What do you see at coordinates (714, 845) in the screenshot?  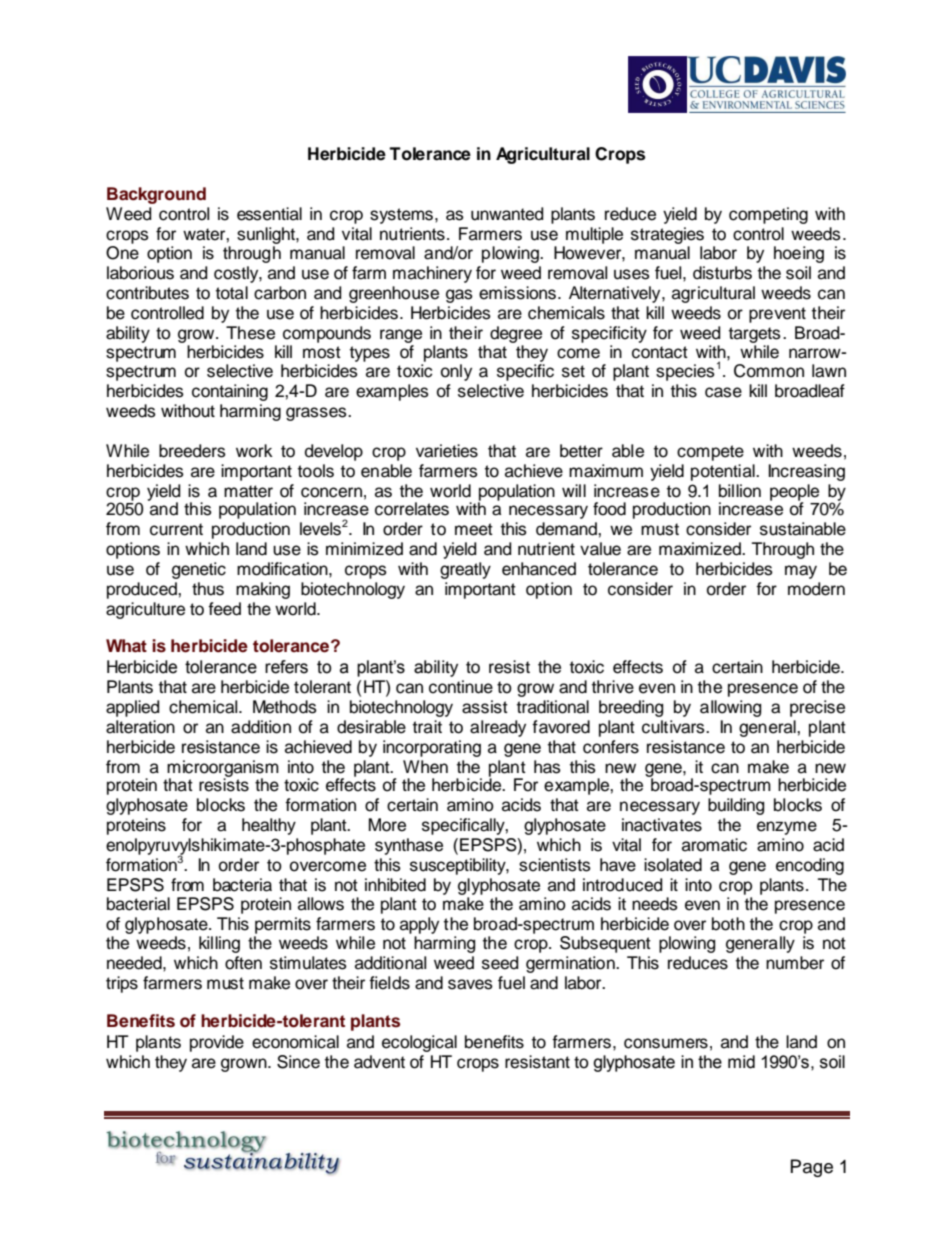 I see `aromatic` at bounding box center [714, 845].
